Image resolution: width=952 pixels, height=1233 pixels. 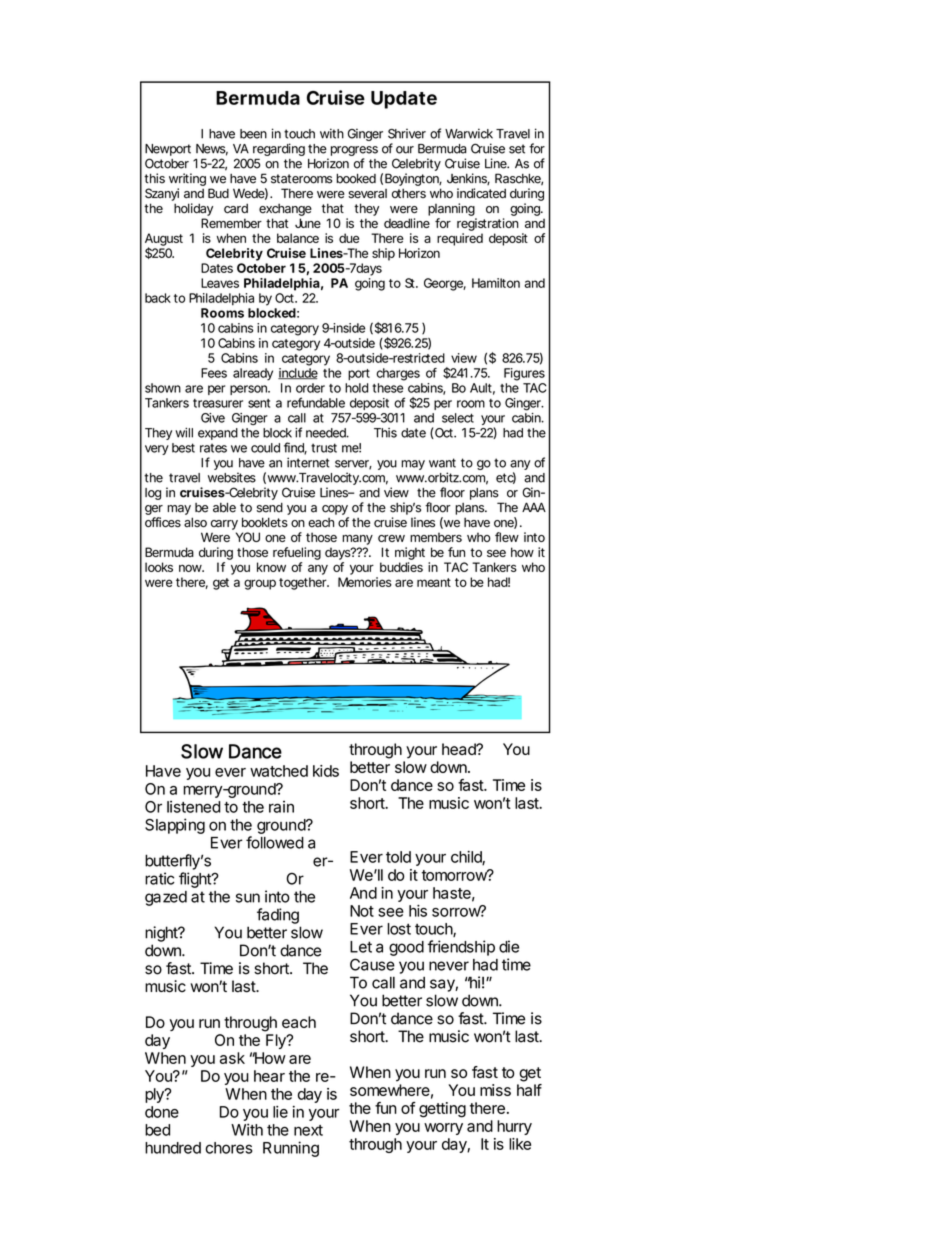 I want to click on writing, so click(x=187, y=181).
